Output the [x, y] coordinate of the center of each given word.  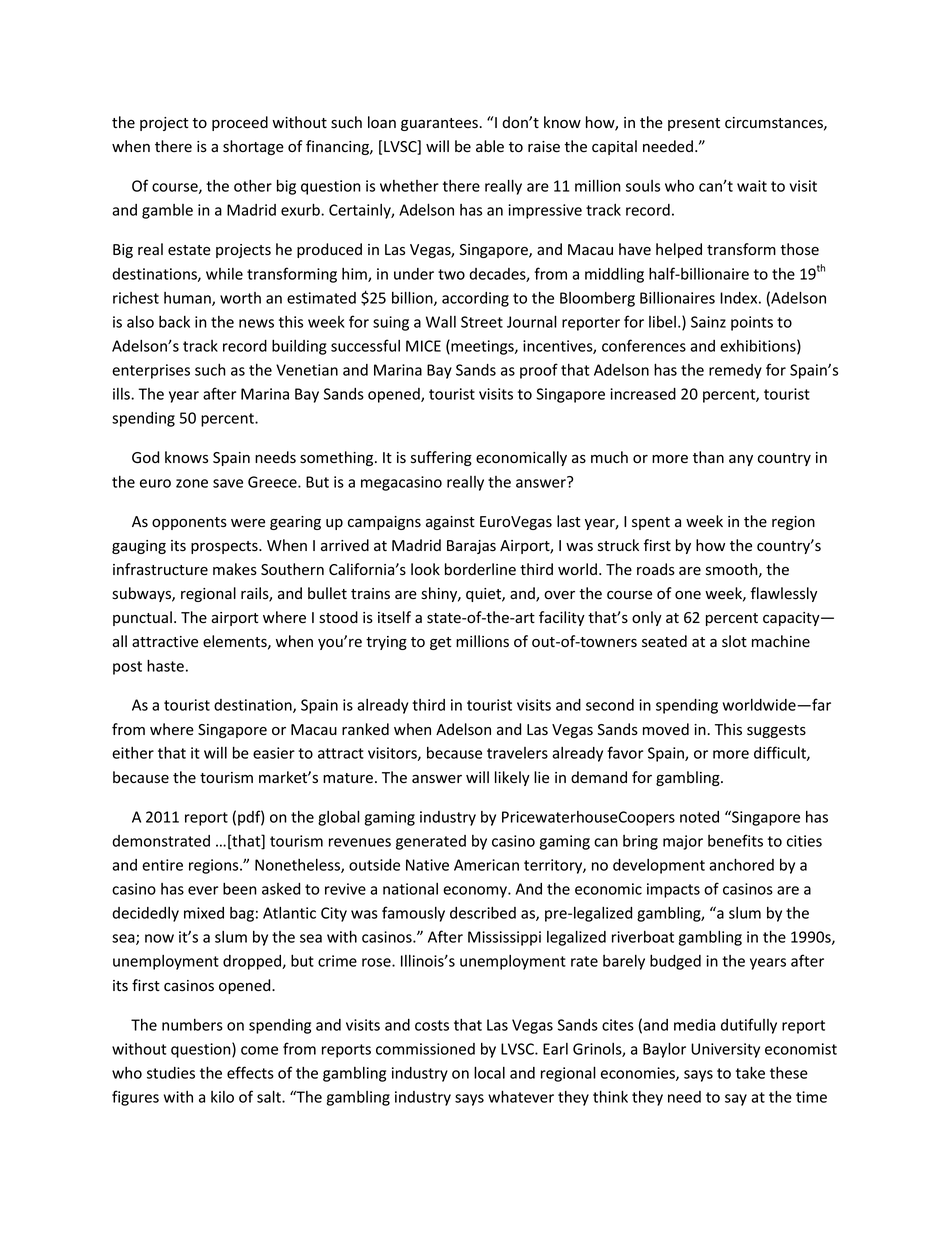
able [490, 146]
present [694, 124]
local [489, 1072]
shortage [253, 147]
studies [171, 1073]
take [750, 1072]
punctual [142, 618]
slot [734, 641]
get [440, 643]
